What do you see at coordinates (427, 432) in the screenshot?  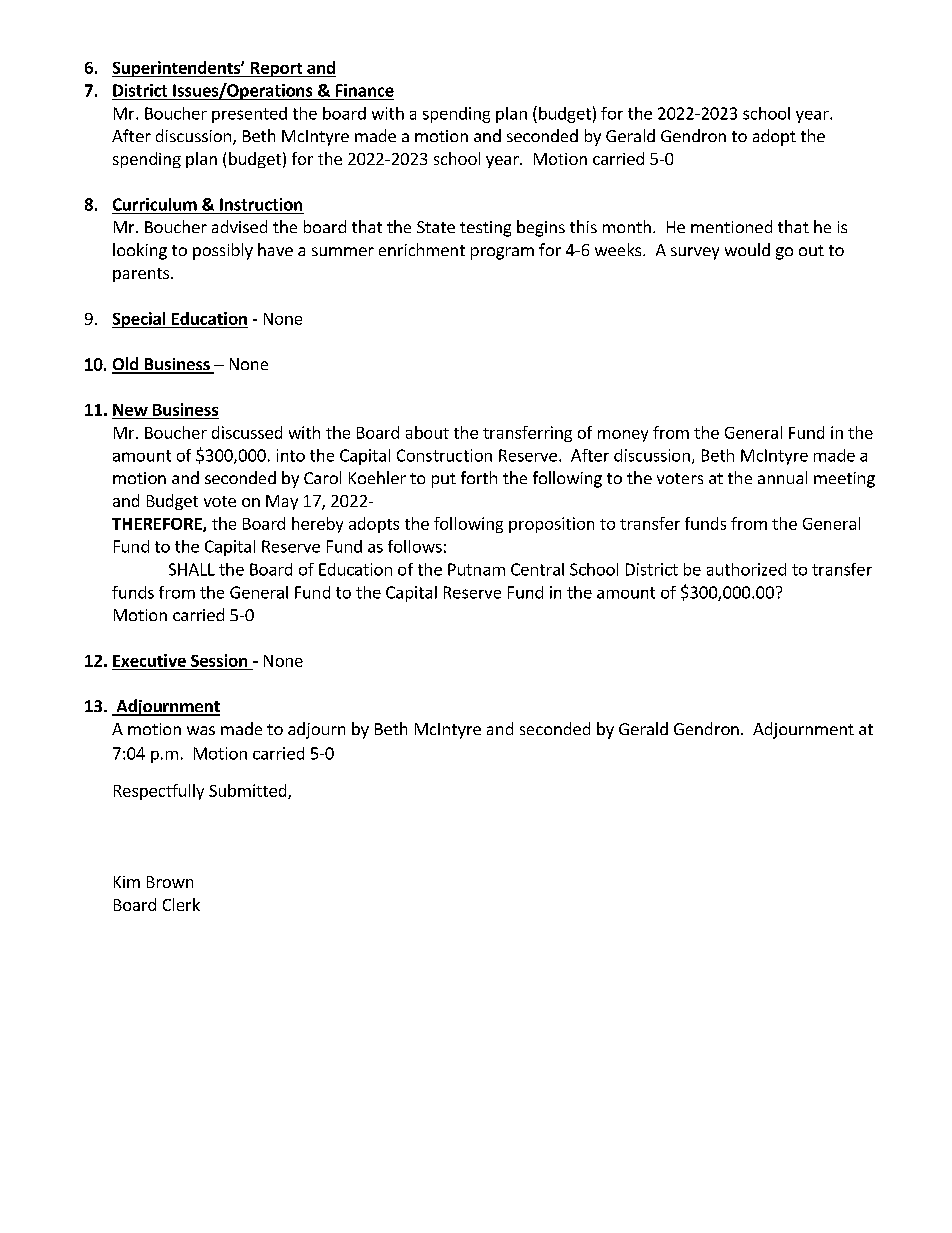 I see `about` at bounding box center [427, 432].
